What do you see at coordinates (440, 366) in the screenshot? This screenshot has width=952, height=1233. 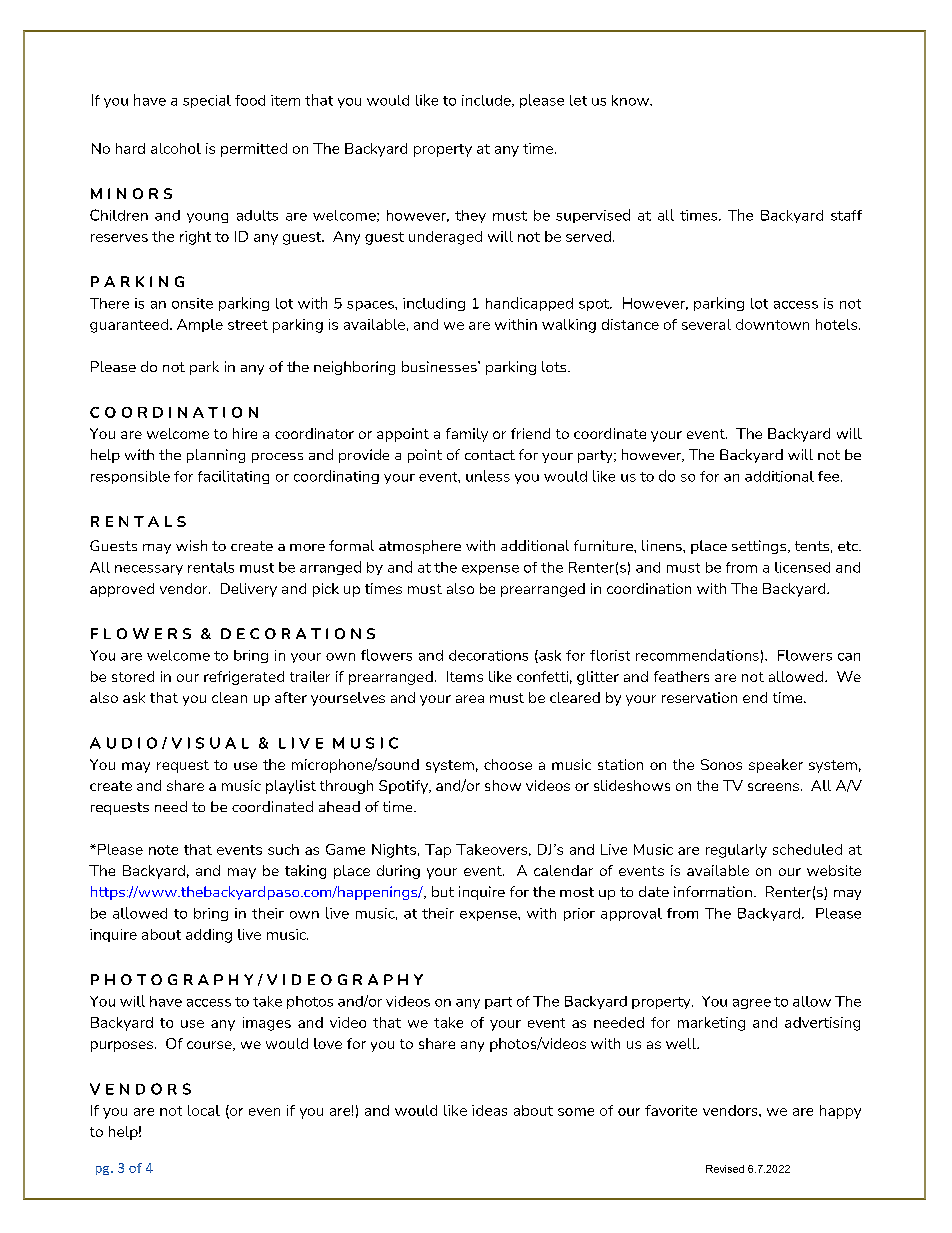 I see `businesses` at bounding box center [440, 366].
